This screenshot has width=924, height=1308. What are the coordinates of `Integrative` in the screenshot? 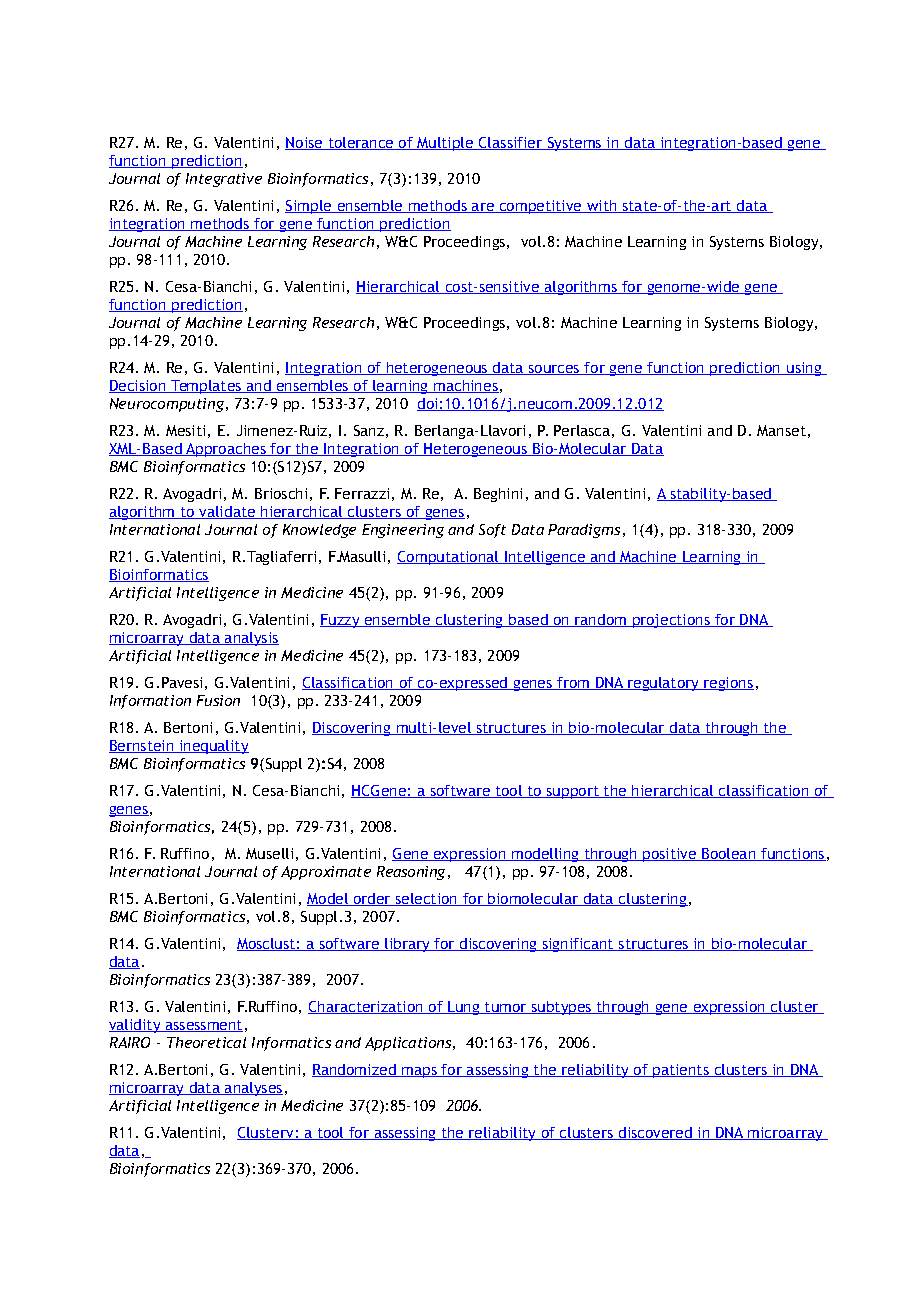 It's located at (224, 180).
